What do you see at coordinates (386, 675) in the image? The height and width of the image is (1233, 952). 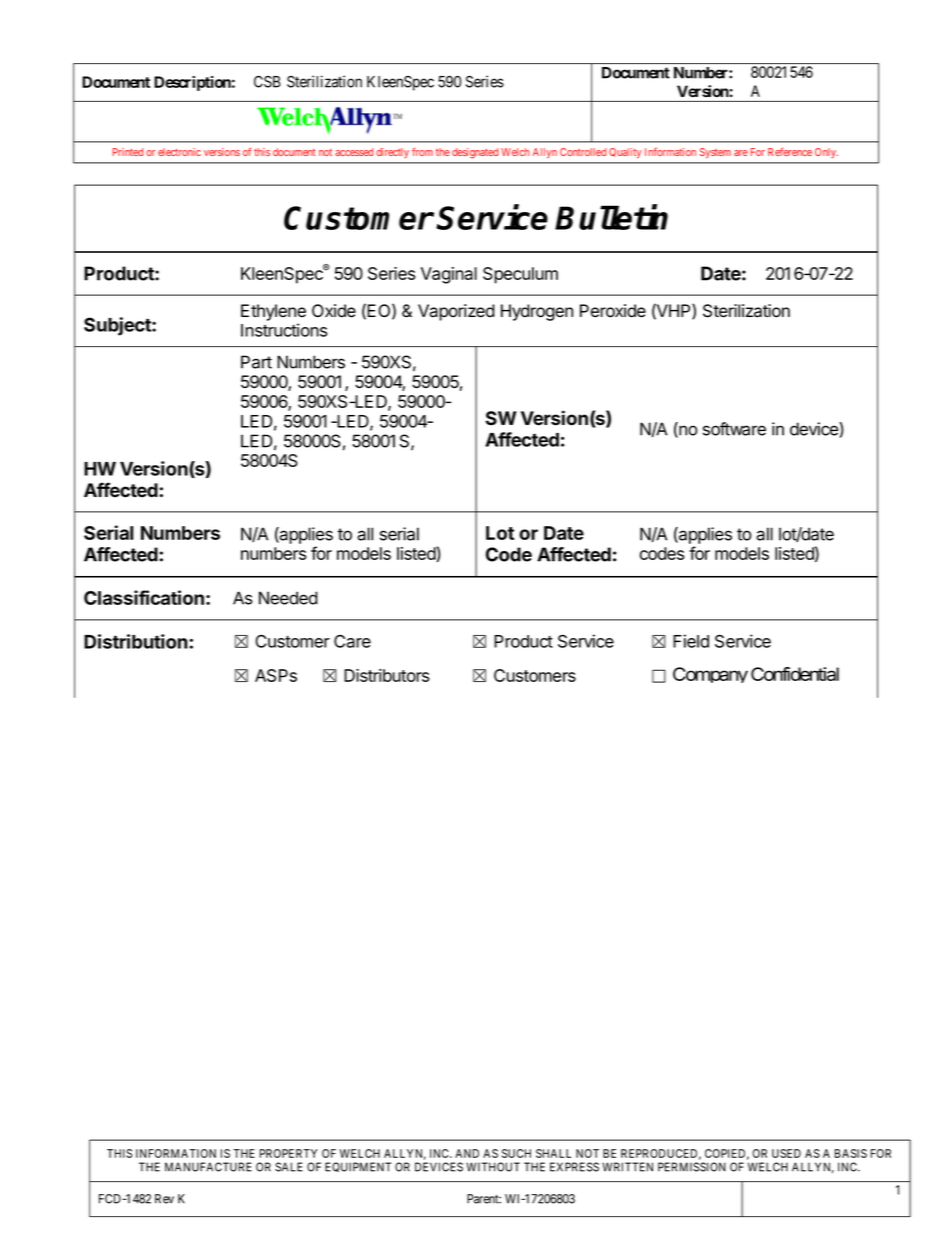 I see `Distributors` at bounding box center [386, 675].
